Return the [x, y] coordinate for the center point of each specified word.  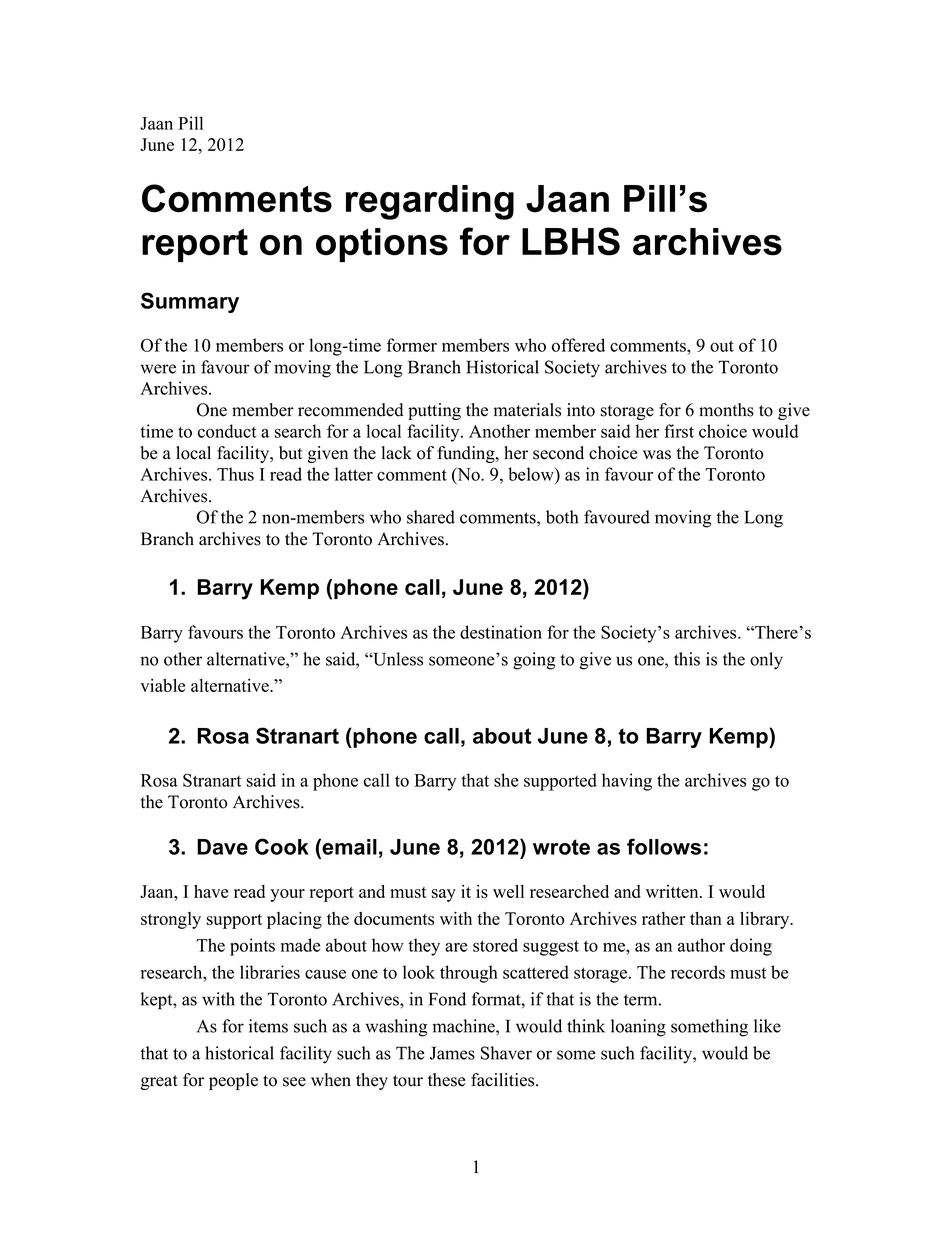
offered [578, 345]
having [627, 782]
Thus [235, 474]
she [506, 780]
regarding [430, 202]
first [679, 431]
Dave [222, 847]
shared [431, 517]
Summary [190, 302]
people [233, 1081]
